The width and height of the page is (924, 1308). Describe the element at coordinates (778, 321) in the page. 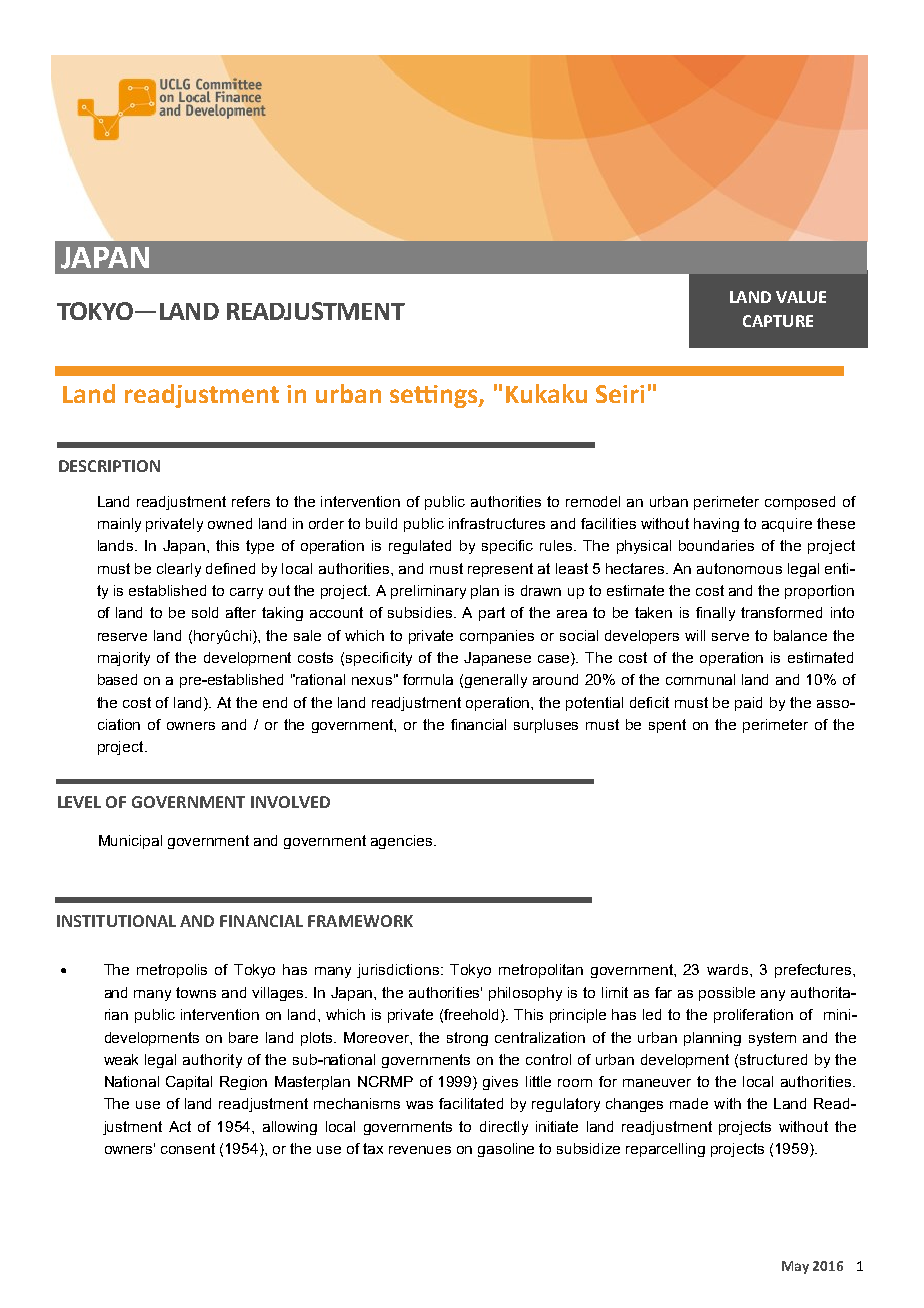

I see `CAPTURE` at that location.
